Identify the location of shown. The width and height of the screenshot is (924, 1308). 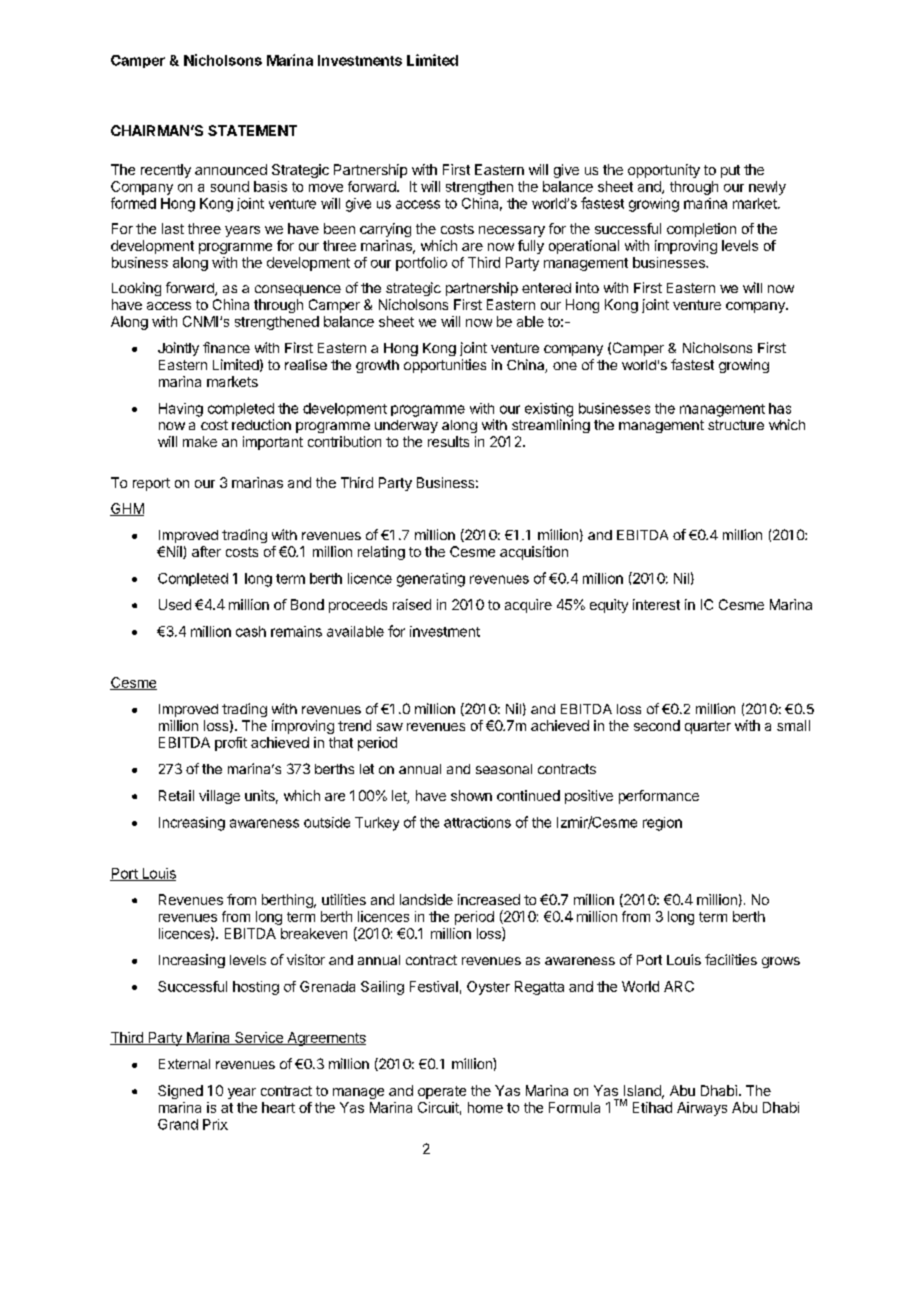
(471, 795).
